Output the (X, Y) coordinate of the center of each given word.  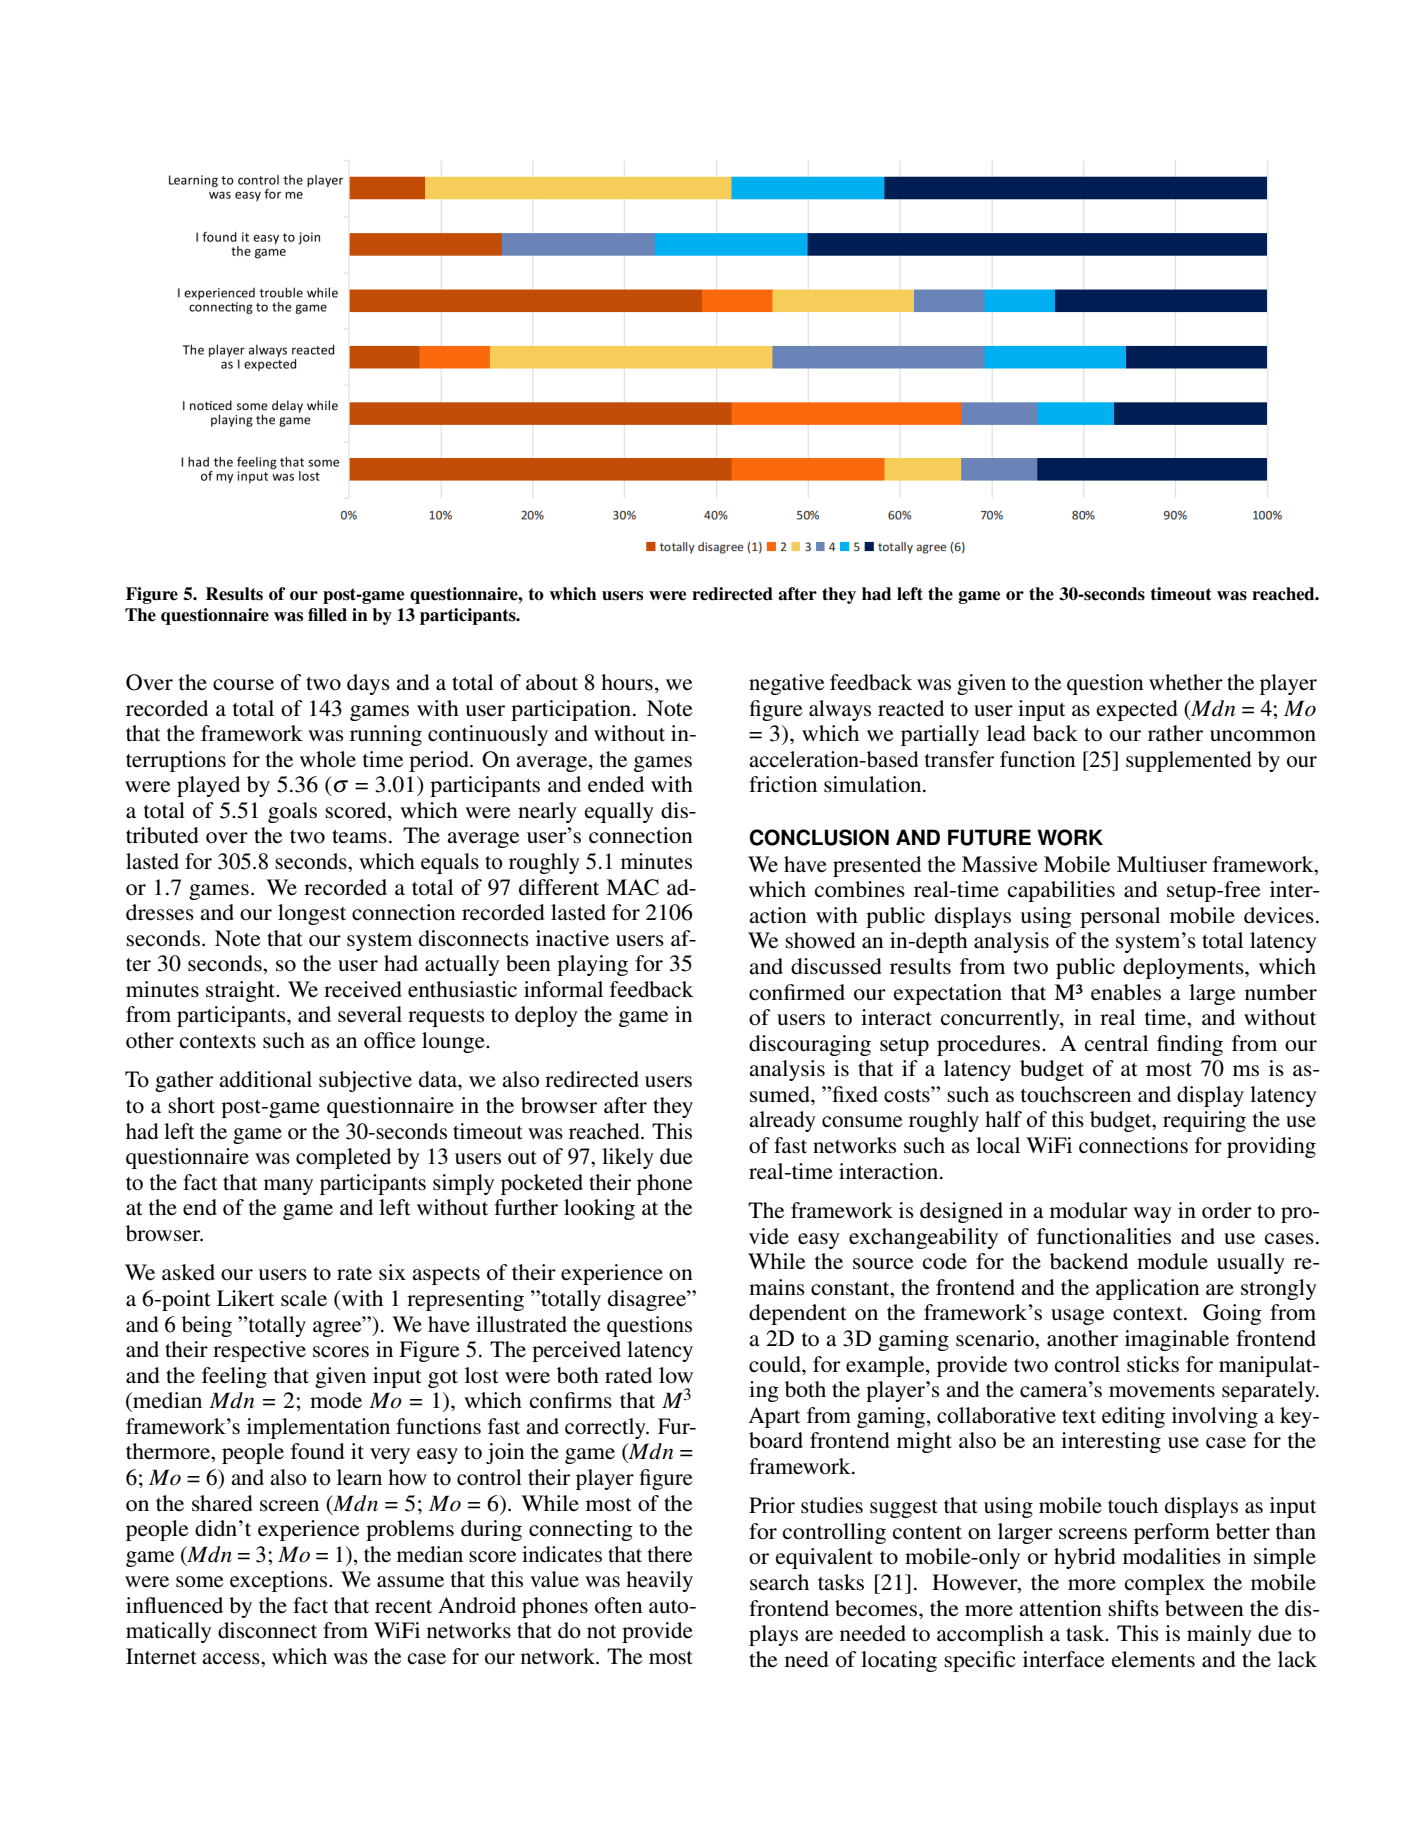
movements (1162, 1391)
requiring (1204, 1121)
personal (1120, 917)
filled (327, 615)
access (232, 1659)
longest (312, 914)
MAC (632, 887)
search (779, 1582)
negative (786, 684)
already (782, 1121)
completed (343, 1158)
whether (1186, 682)
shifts (1133, 1608)
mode (336, 1400)
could (776, 1364)
